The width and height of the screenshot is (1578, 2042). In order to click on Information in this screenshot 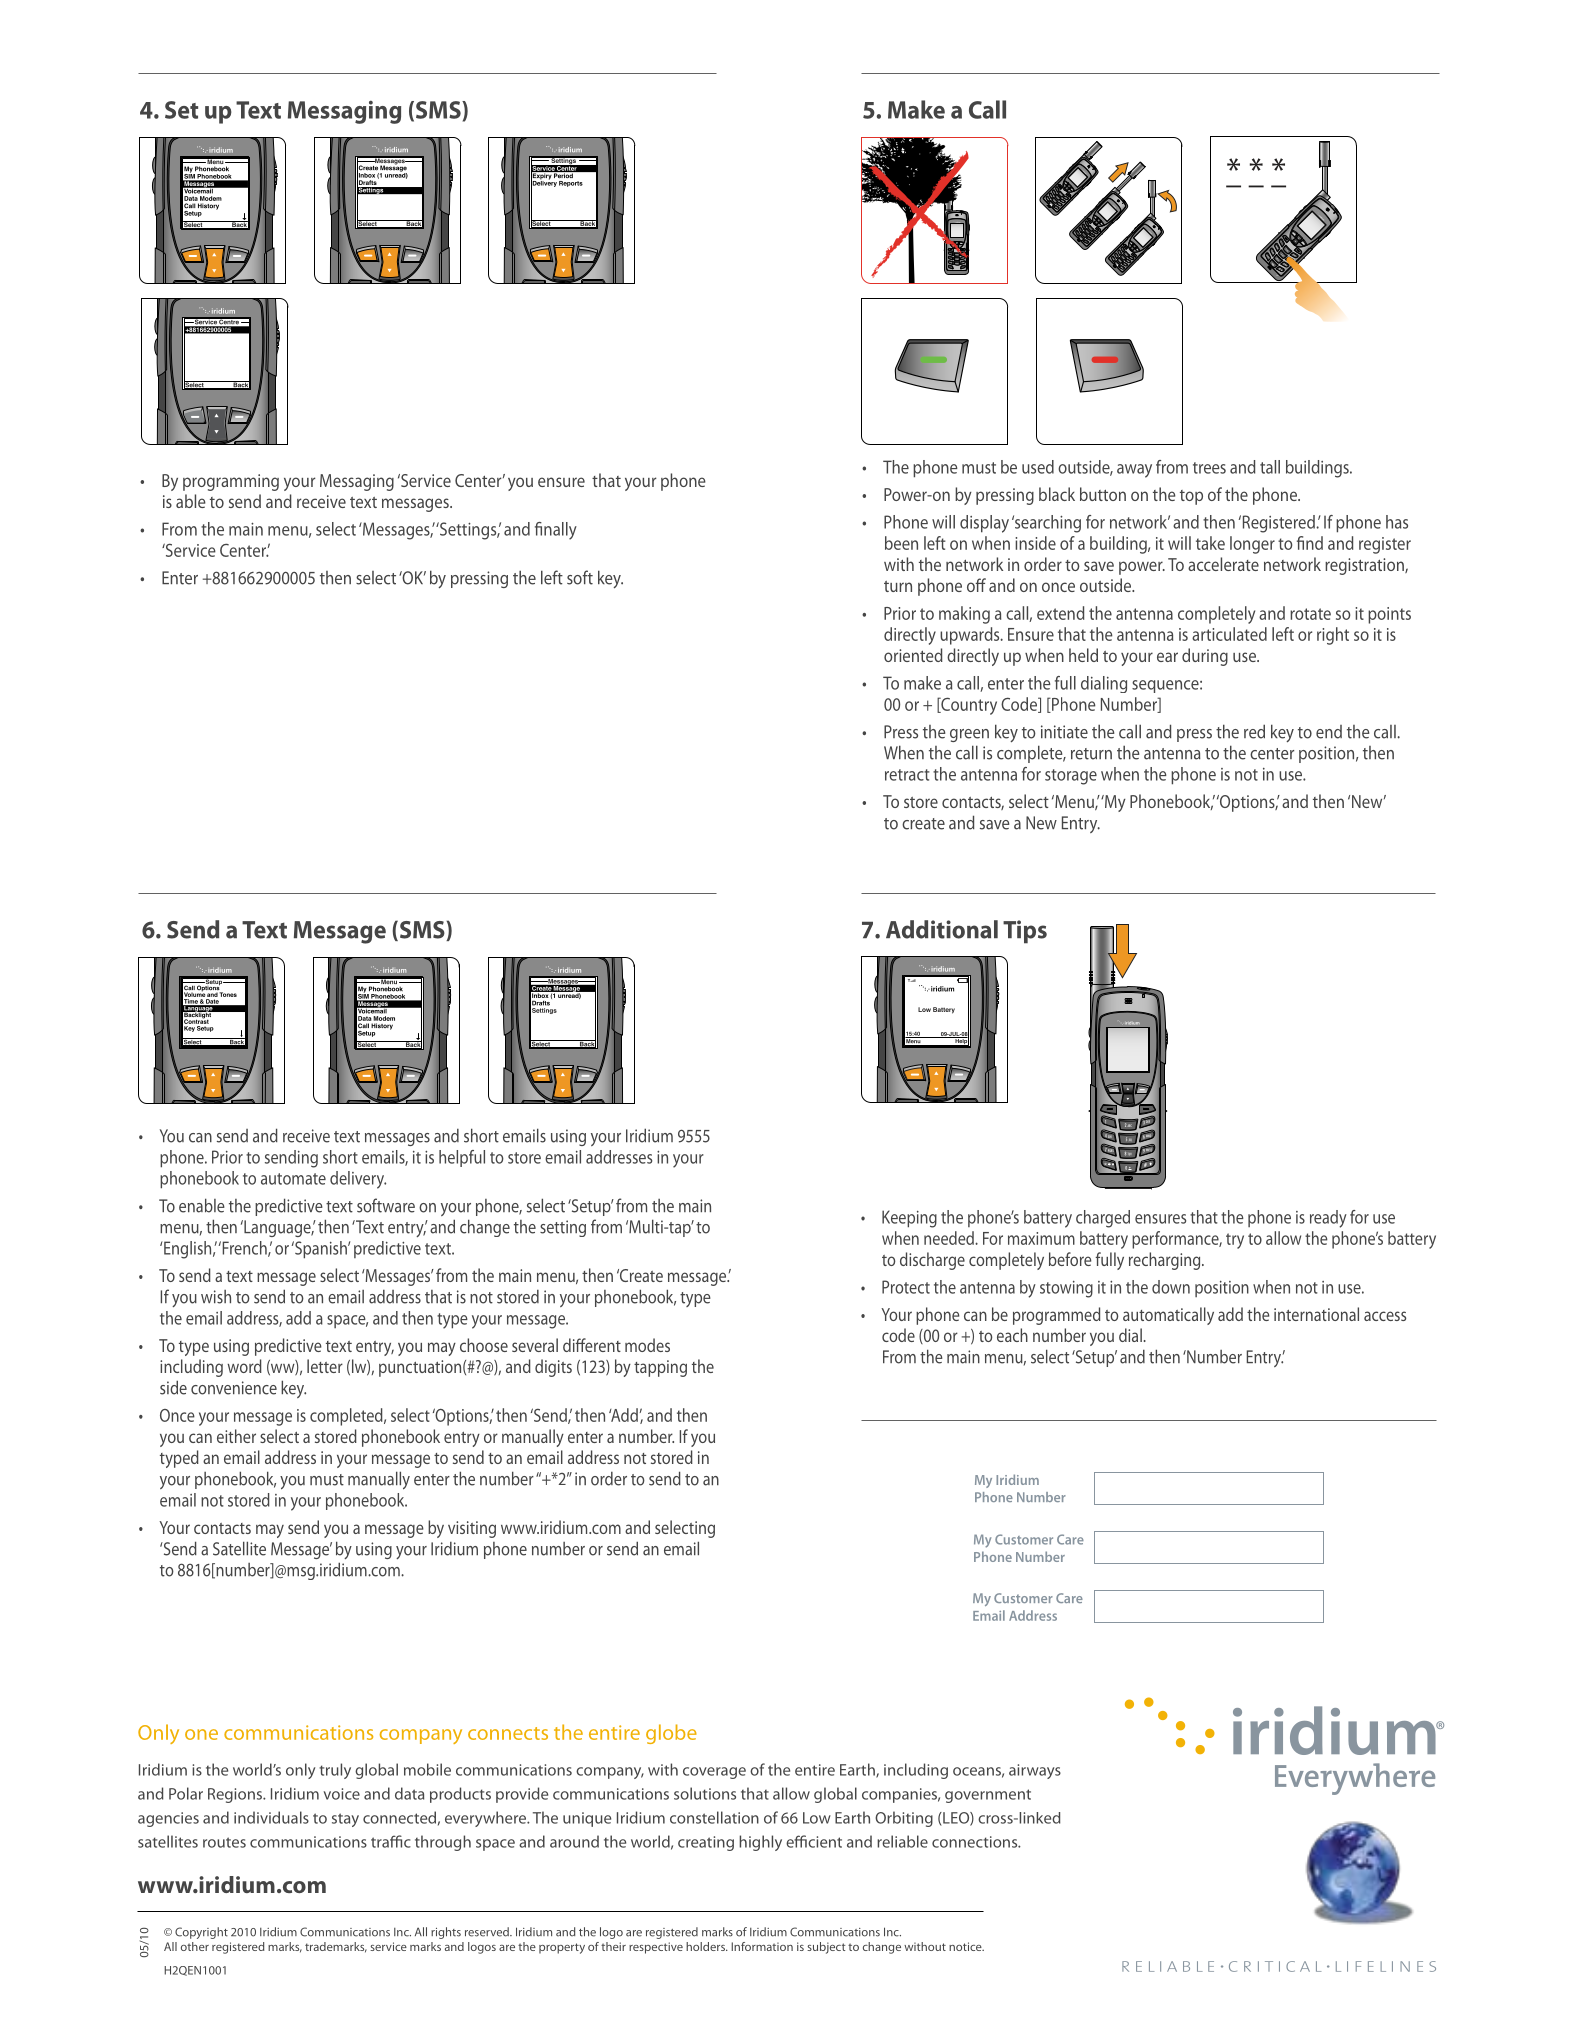, I will do `click(762, 1946)`.
